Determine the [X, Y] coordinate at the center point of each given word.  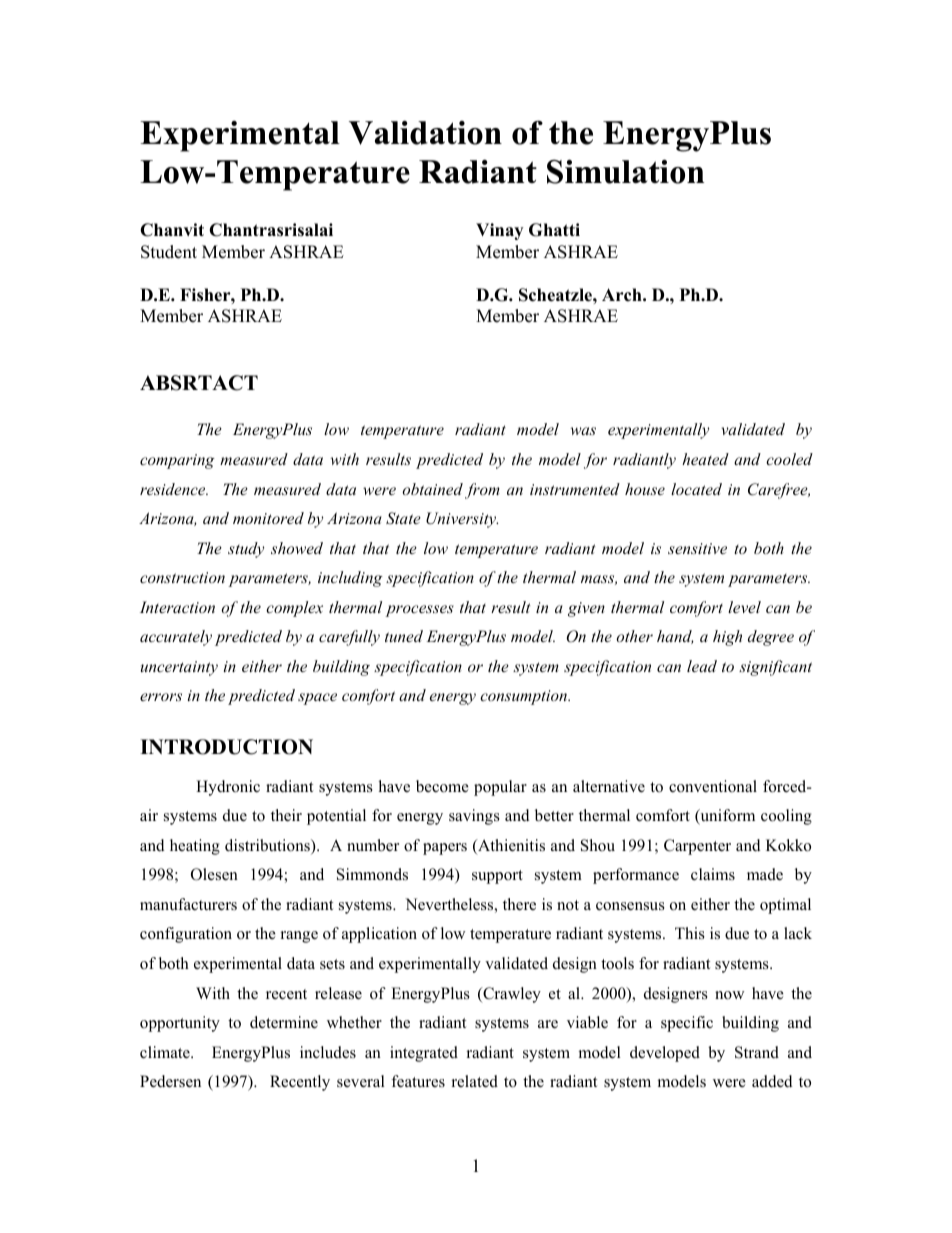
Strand [757, 1052]
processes [419, 611]
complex [294, 609]
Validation [425, 133]
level [744, 607]
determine [284, 1022]
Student [169, 252]
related [475, 1081]
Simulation [625, 172]
